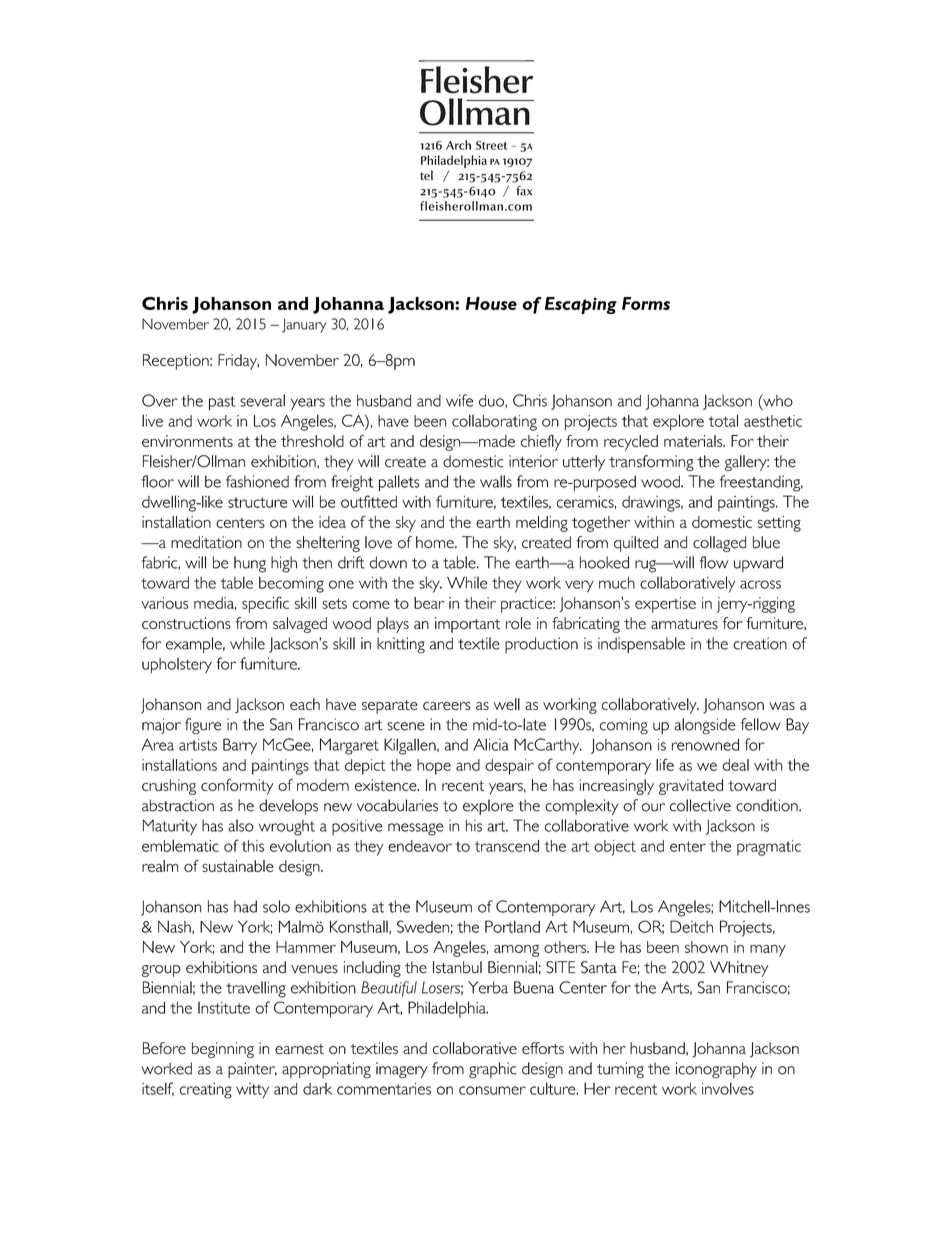 The image size is (952, 1233). What do you see at coordinates (203, 726) in the screenshot?
I see `figure` at bounding box center [203, 726].
